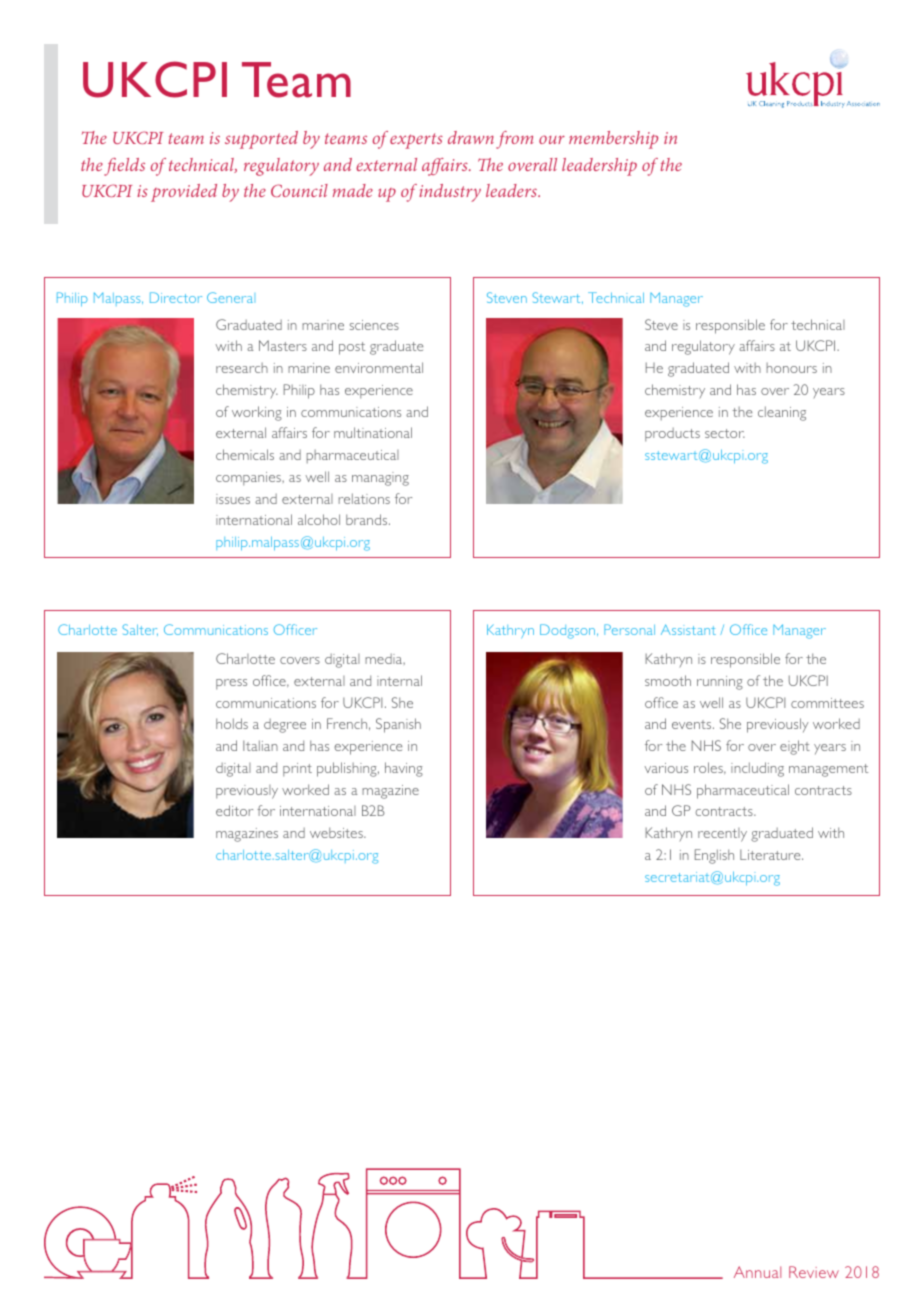  Describe the element at coordinates (337, 832) in the screenshot. I see `websites` at that location.
